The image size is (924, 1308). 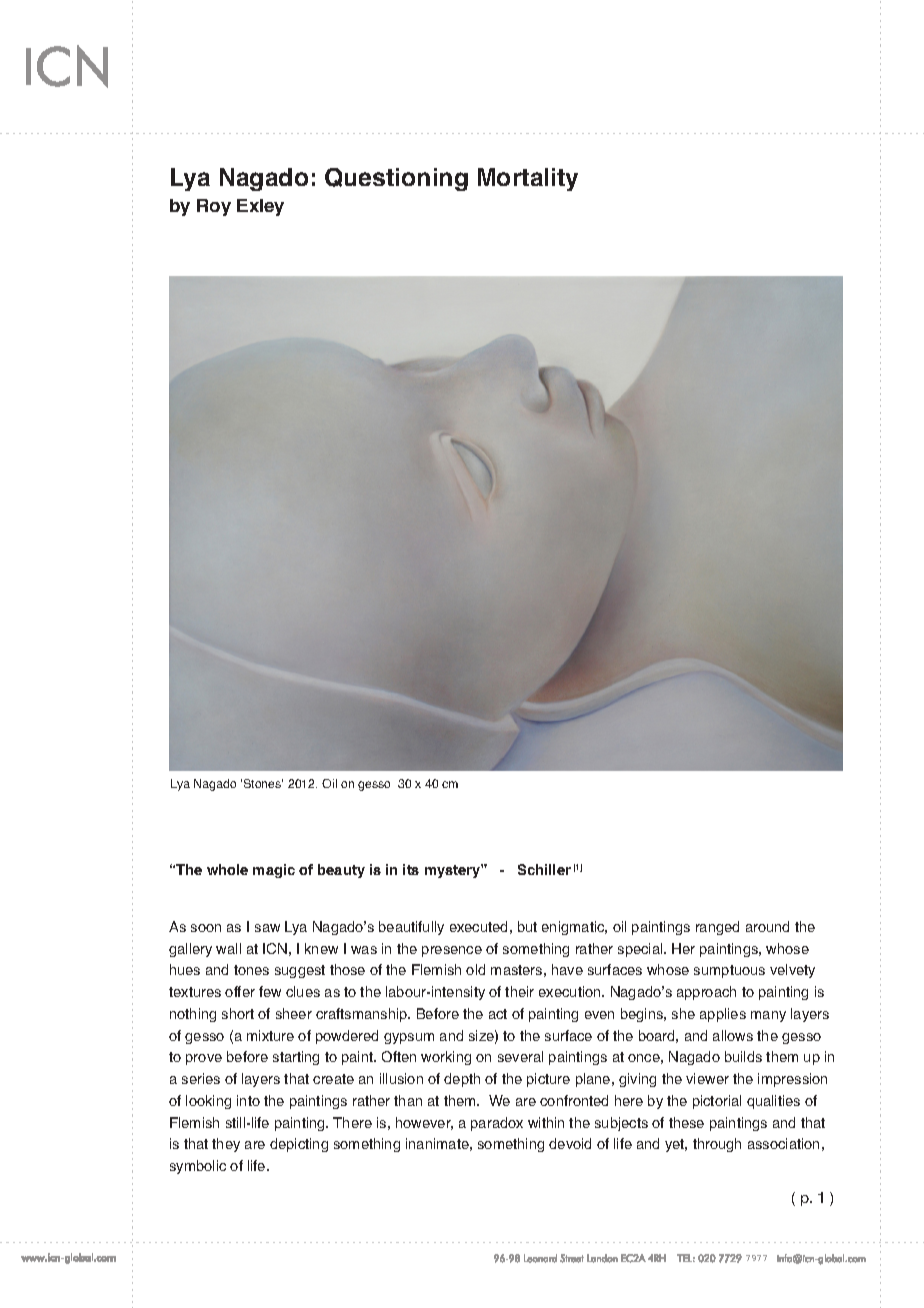 What do you see at coordinates (214, 207) in the screenshot?
I see `Roy` at bounding box center [214, 207].
